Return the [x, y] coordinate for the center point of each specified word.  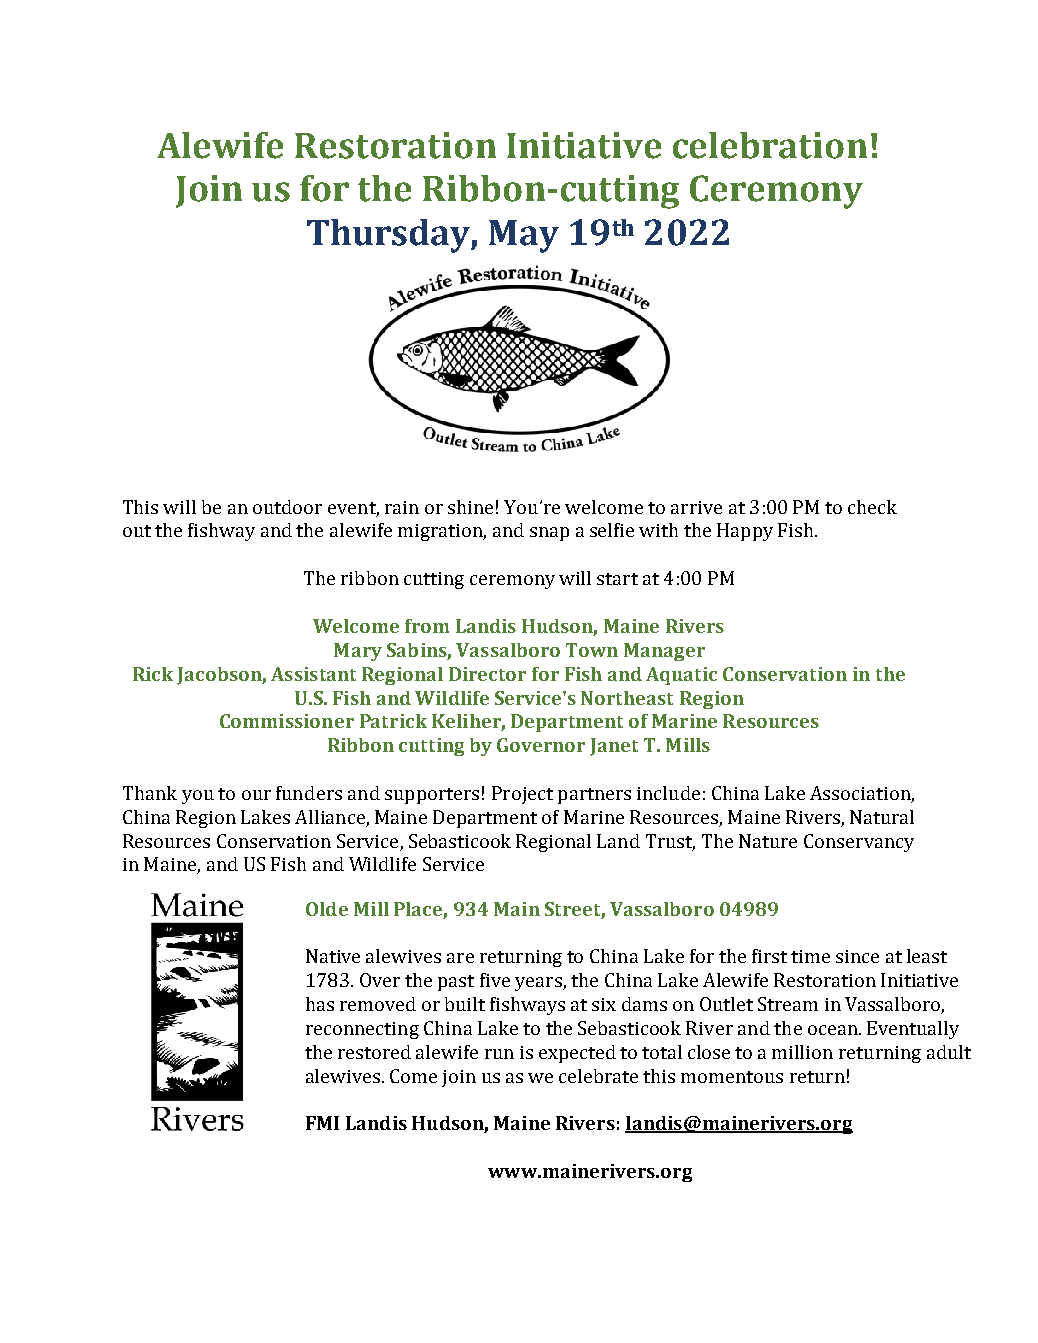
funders [309, 793]
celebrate [598, 1076]
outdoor [287, 507]
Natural [882, 817]
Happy [745, 532]
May [524, 236]
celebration [770, 145]
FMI [322, 1123]
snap [549, 534]
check [872, 507]
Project [522, 795]
